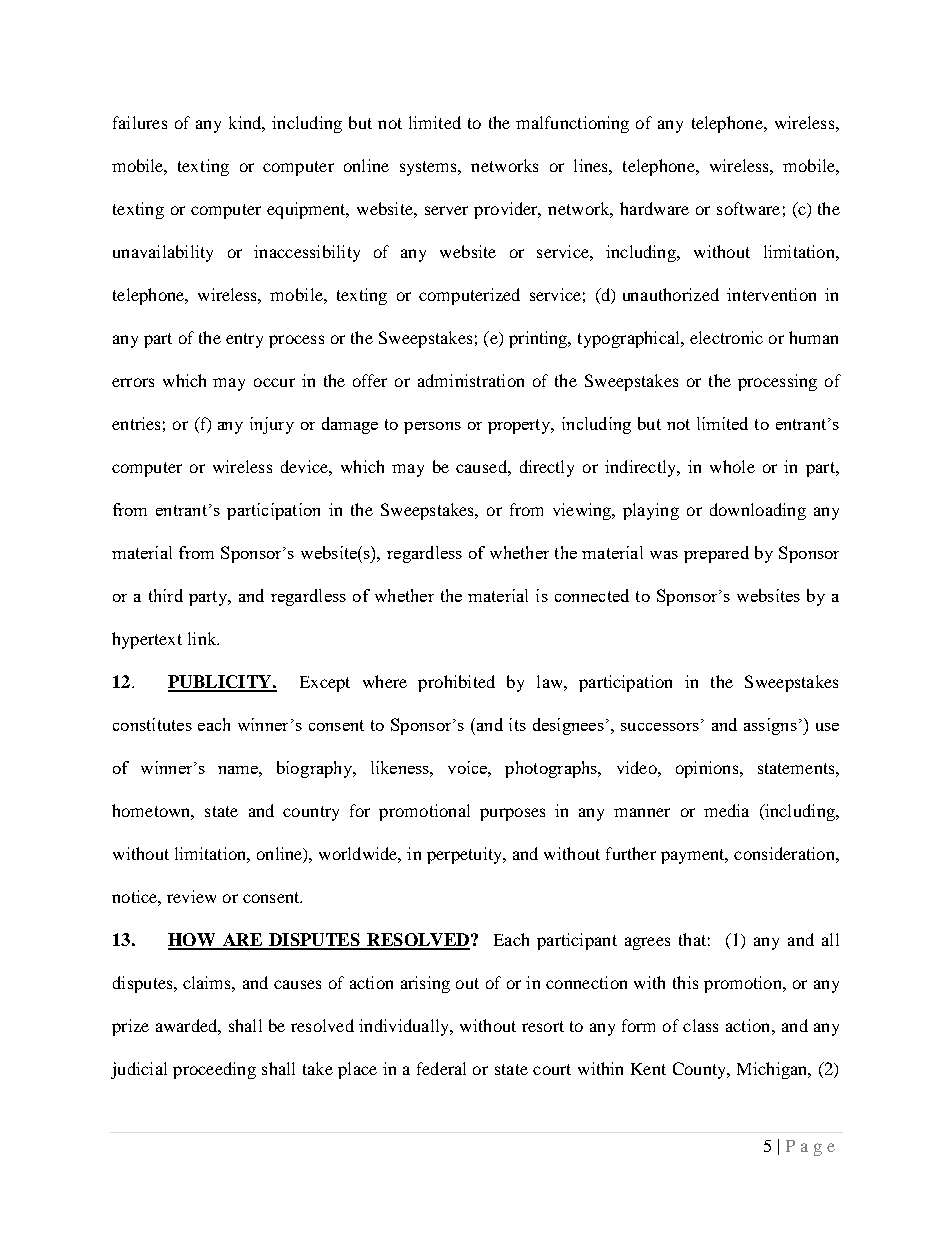  What do you see at coordinates (140, 122) in the page?
I see `failures` at bounding box center [140, 122].
